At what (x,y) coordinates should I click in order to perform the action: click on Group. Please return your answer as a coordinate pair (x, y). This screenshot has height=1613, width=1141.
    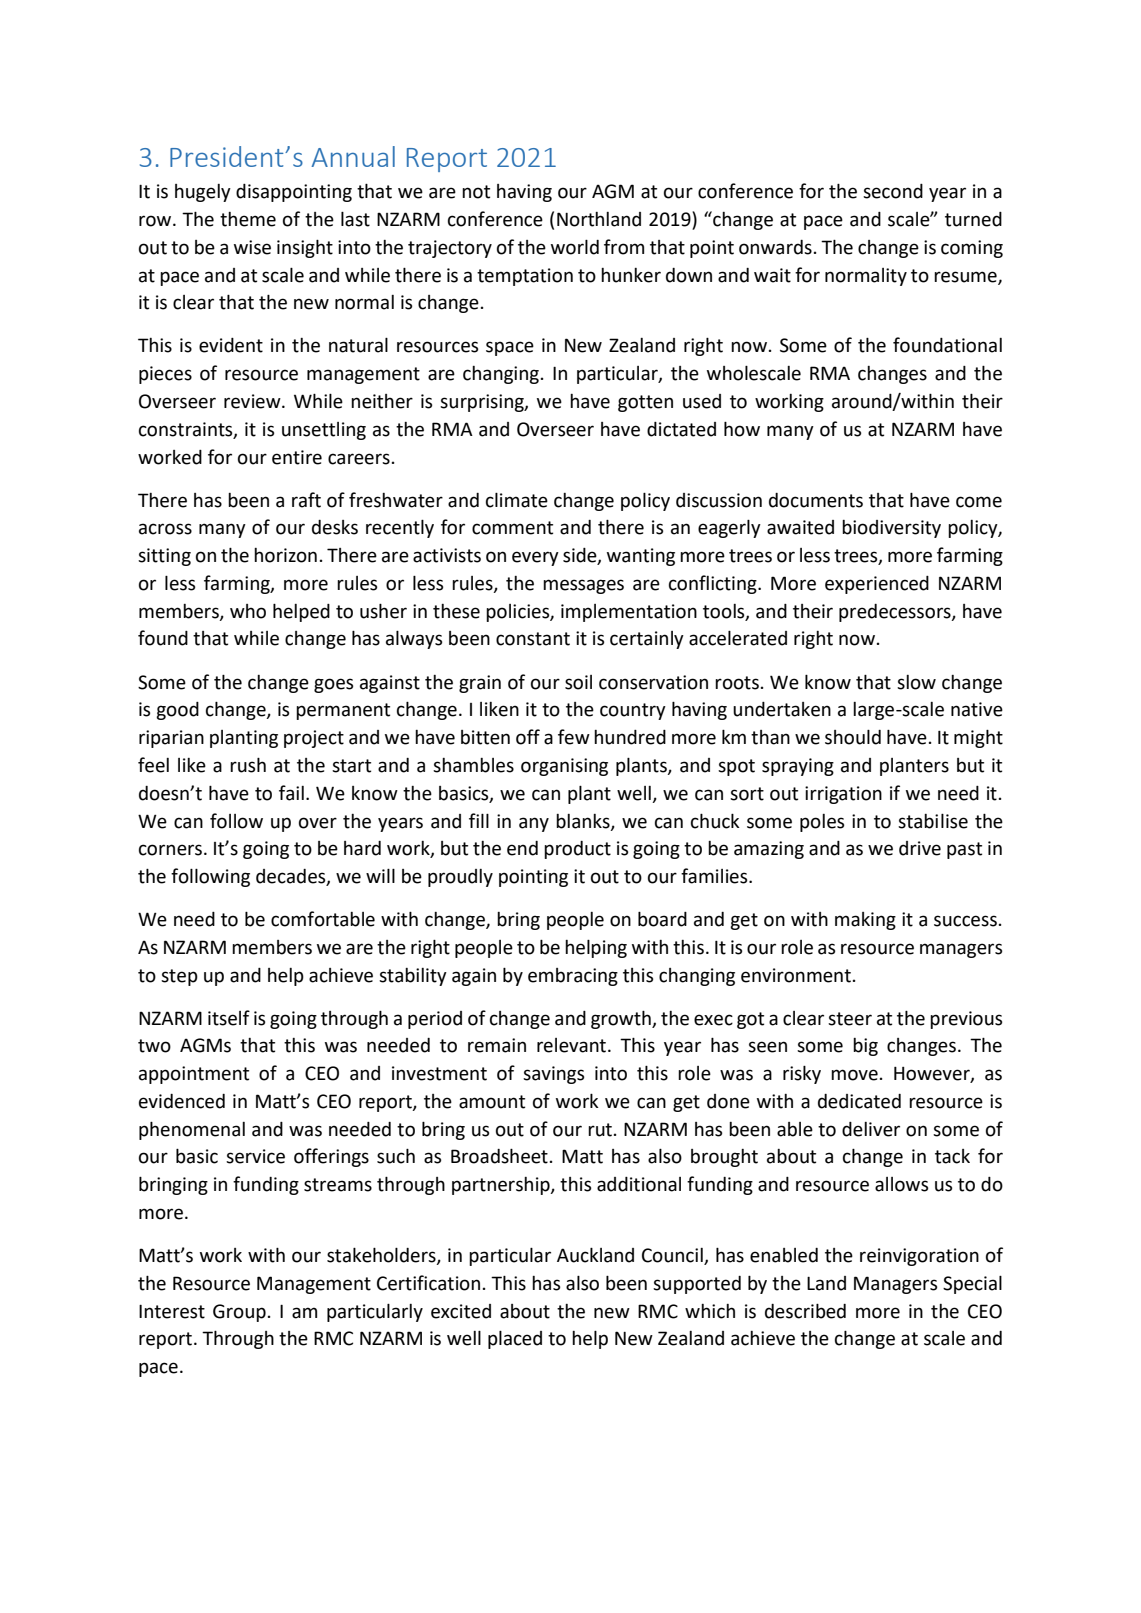
    Looking at the image, I should click on (239, 1313).
